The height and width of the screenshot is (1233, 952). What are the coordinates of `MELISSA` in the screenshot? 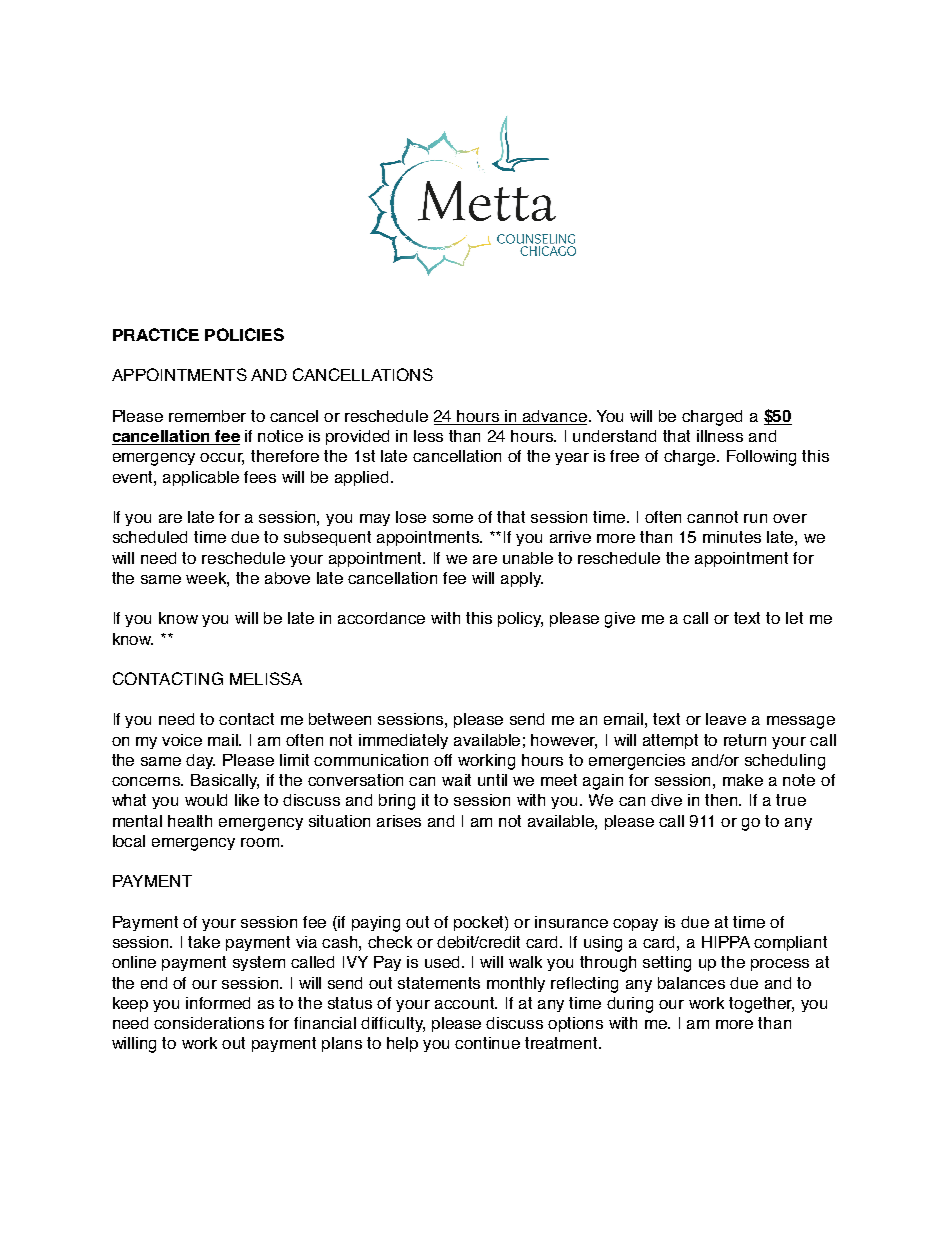 It's located at (266, 678).
